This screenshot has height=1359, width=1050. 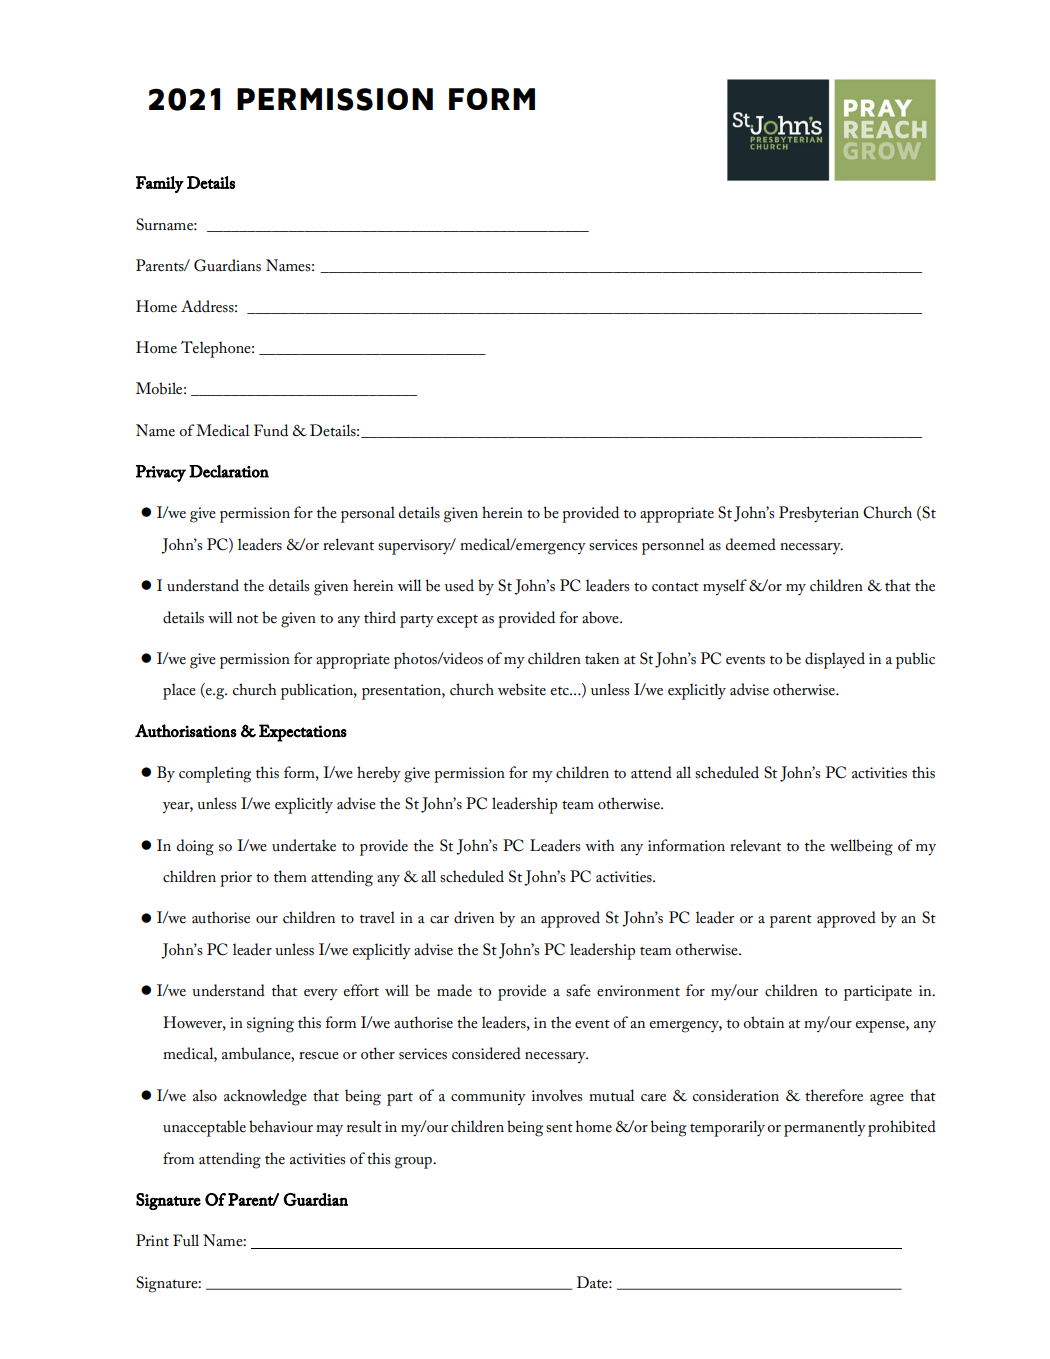 What do you see at coordinates (825, 1128) in the screenshot?
I see `permanently` at bounding box center [825, 1128].
